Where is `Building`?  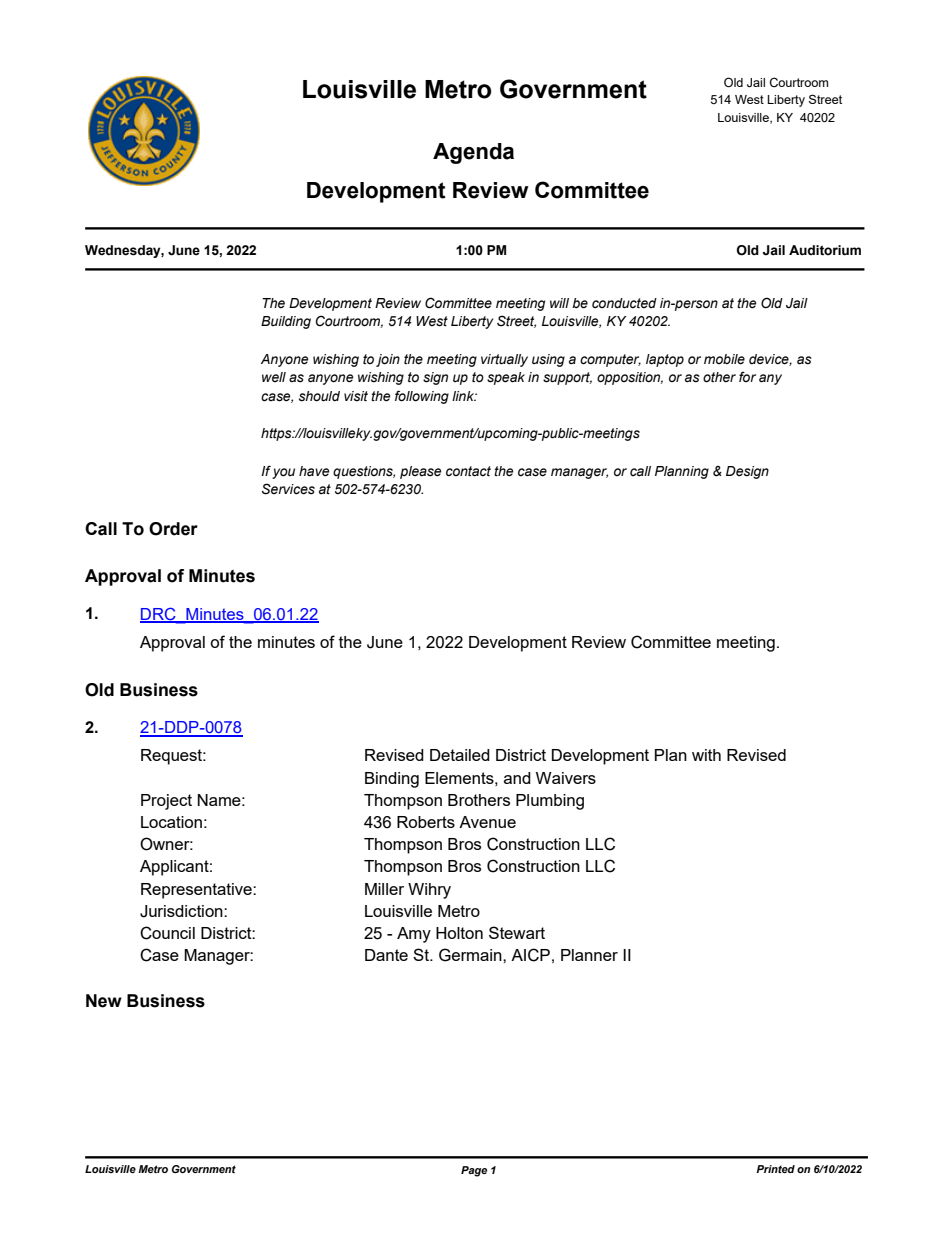 Building is located at coordinates (286, 322).
